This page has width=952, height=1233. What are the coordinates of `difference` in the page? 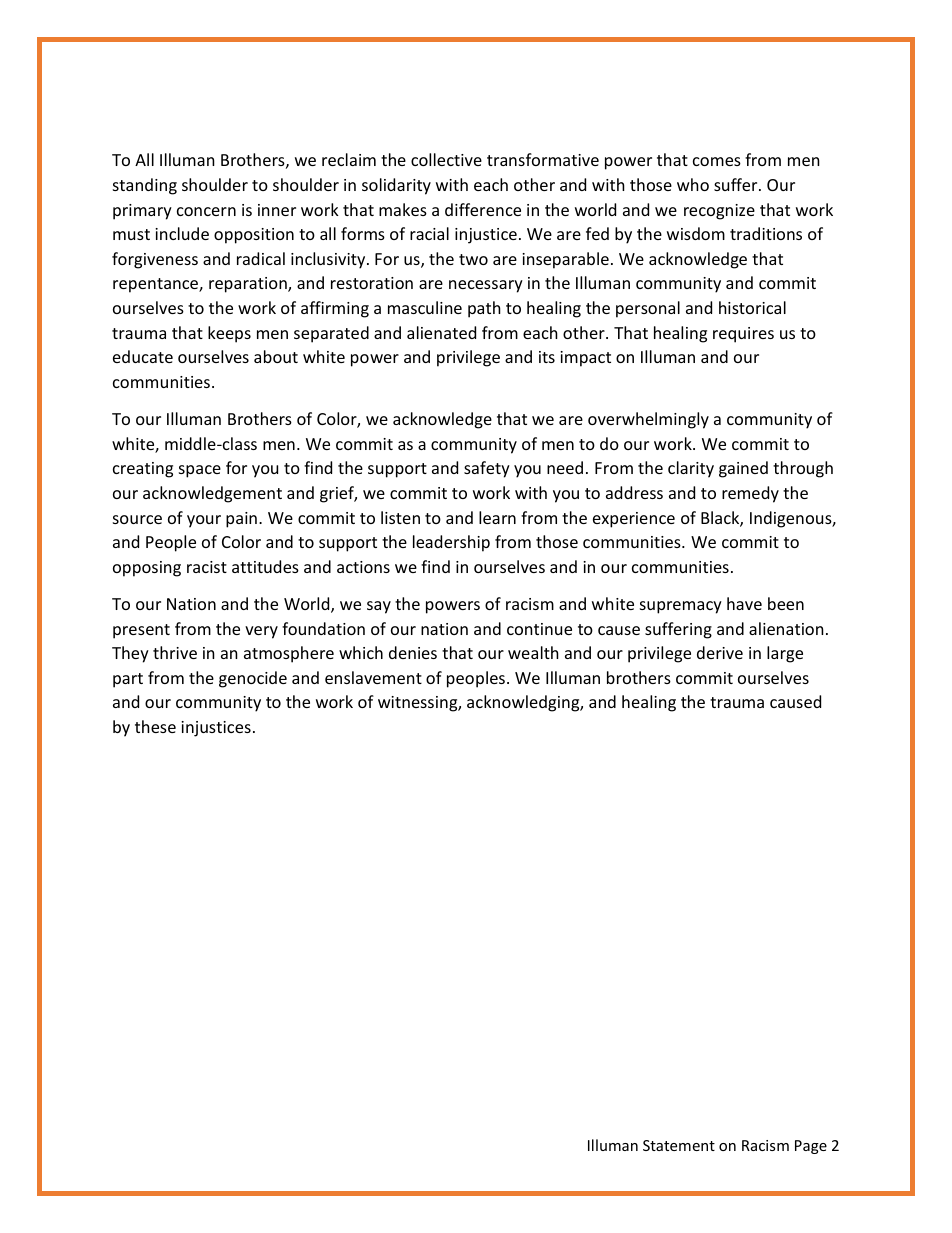 It's located at (483, 209).
